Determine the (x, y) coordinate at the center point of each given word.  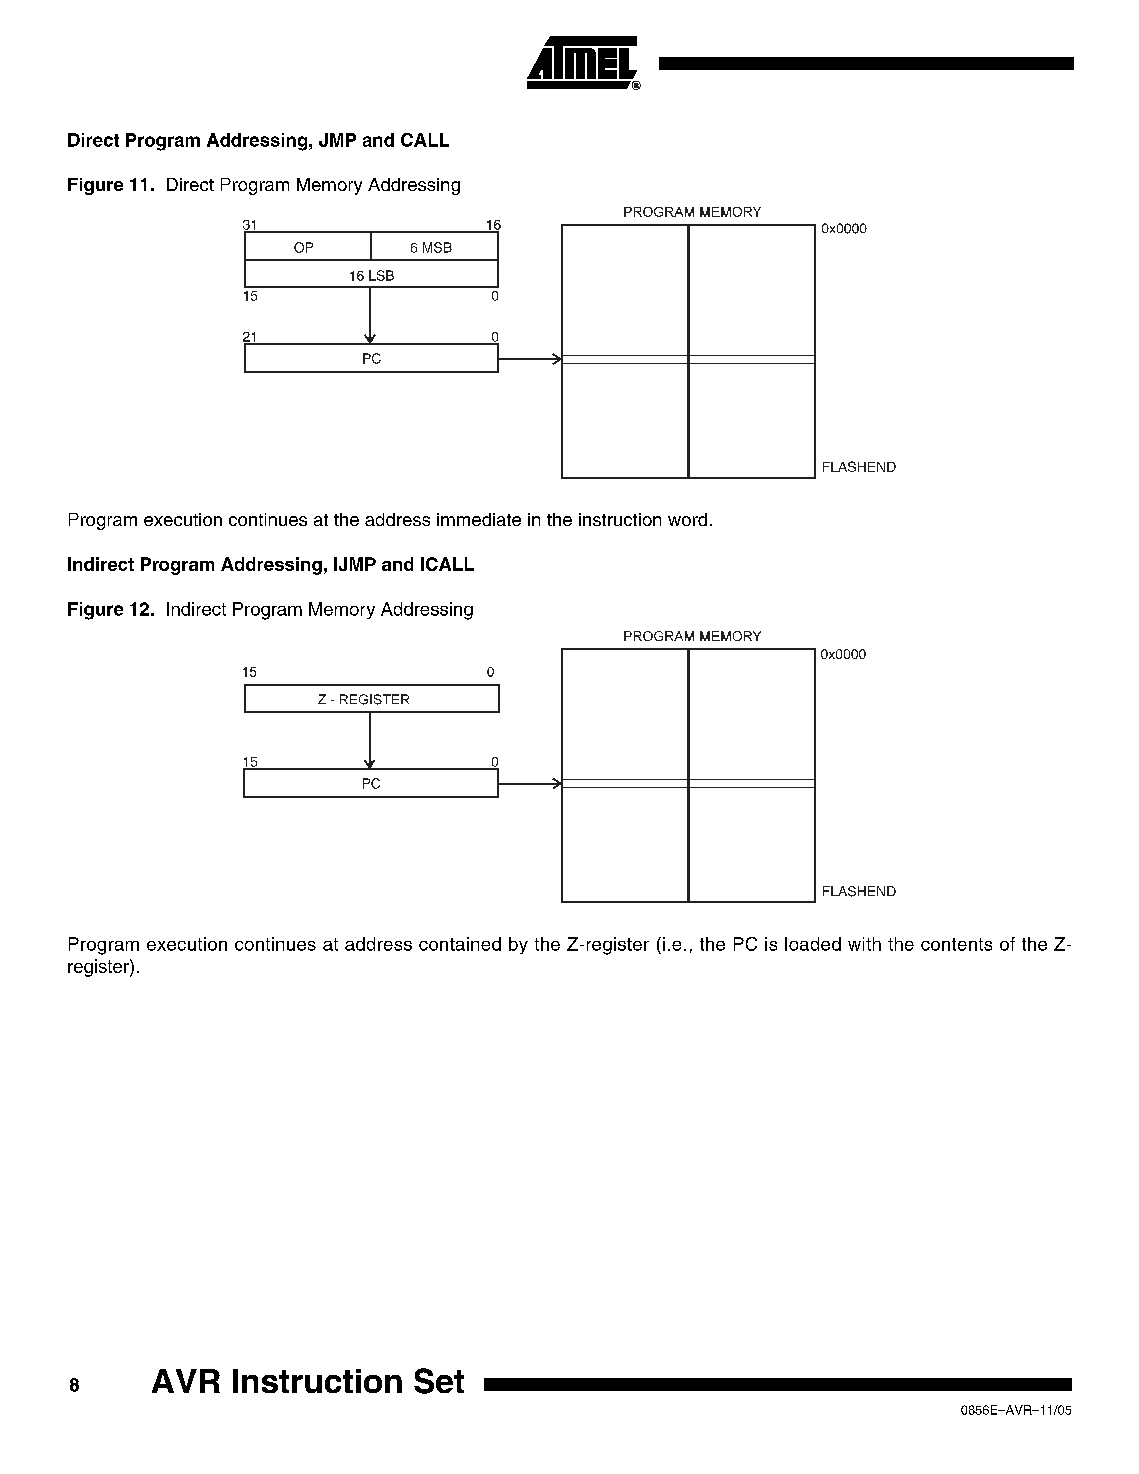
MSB (437, 247)
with (864, 944)
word (687, 519)
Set (439, 1381)
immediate (479, 519)
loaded (813, 944)
